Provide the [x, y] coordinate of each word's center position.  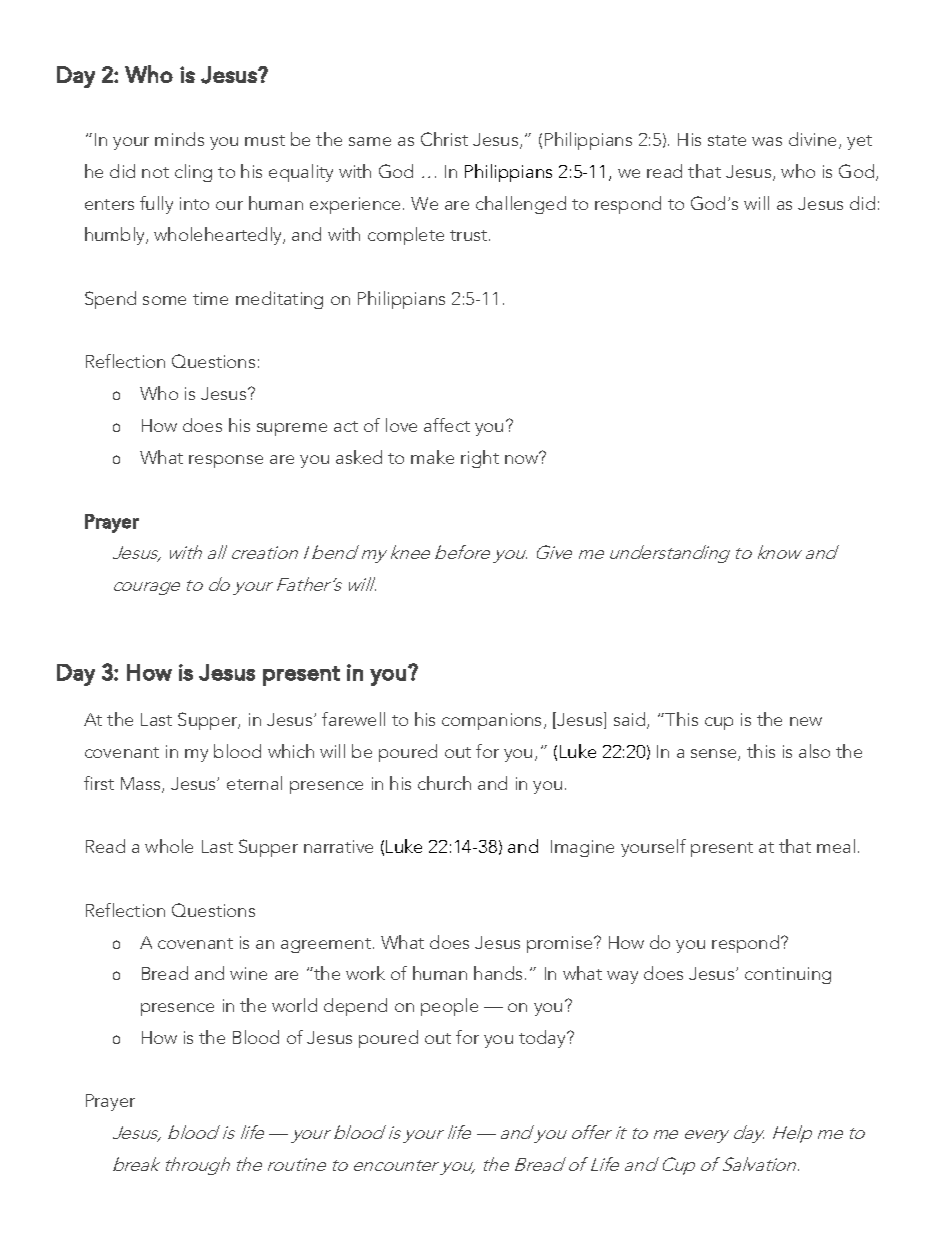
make [432, 457]
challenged [521, 205]
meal [836, 846]
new [806, 721]
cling [193, 173]
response [226, 461]
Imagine [582, 848]
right [480, 459]
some [164, 300]
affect [447, 425]
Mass [142, 785]
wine [248, 973]
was [767, 141]
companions [493, 721]
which [291, 751]
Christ [444, 139]
